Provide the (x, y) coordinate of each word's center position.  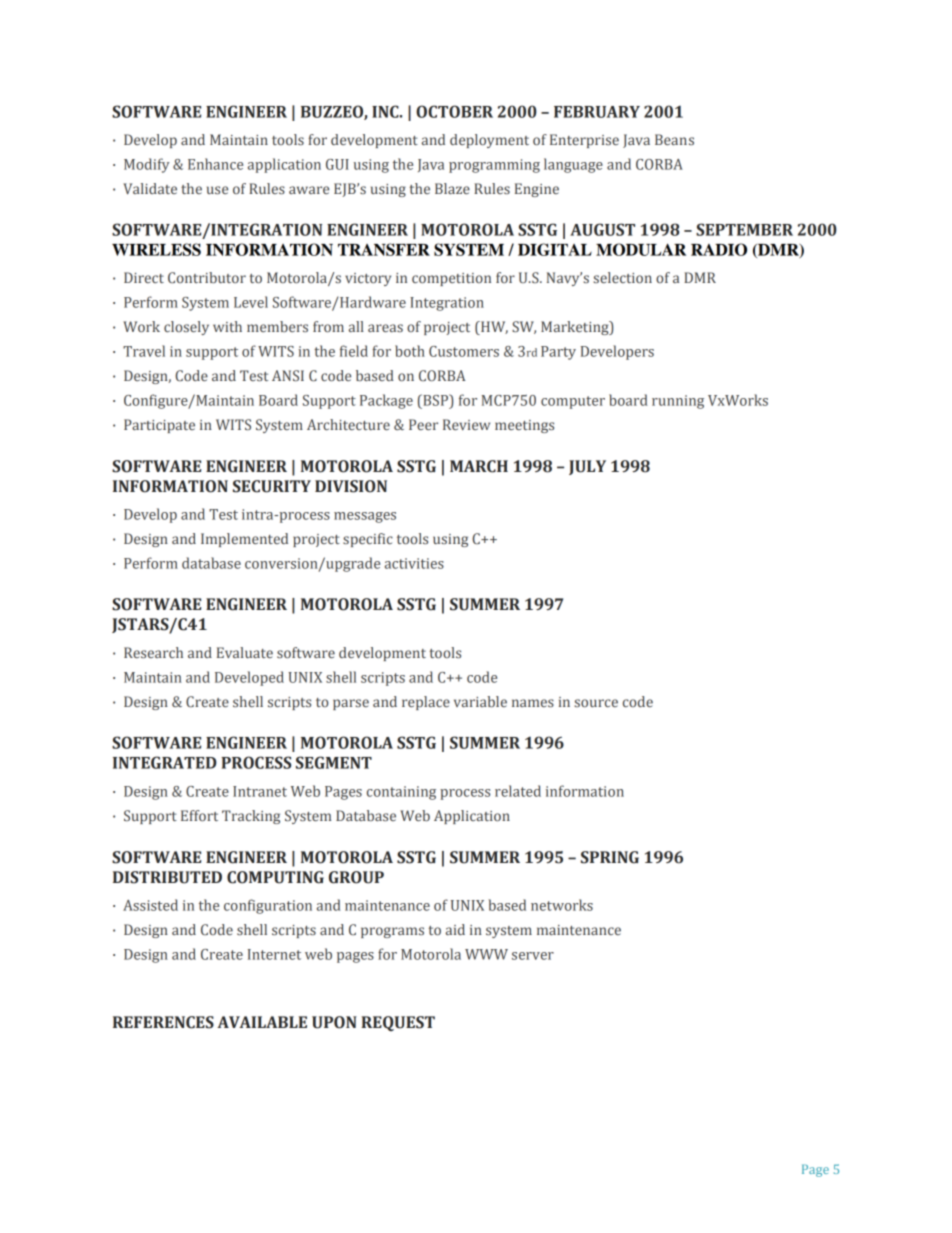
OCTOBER (454, 111)
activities (414, 563)
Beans (674, 139)
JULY (587, 467)
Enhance (215, 164)
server (533, 956)
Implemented (244, 540)
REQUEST (398, 1023)
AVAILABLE (262, 1022)
